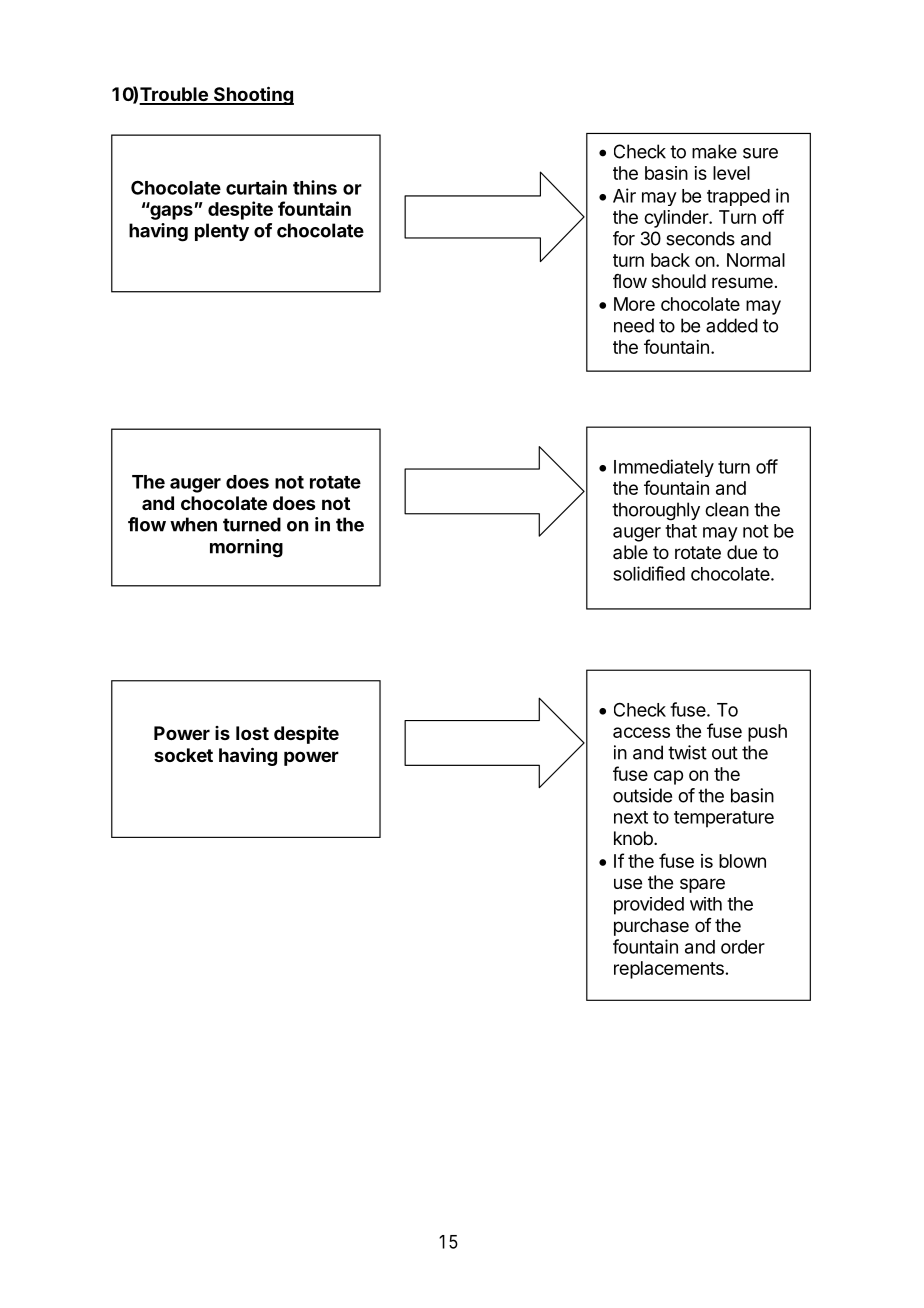 The image size is (924, 1308). I want to click on purchase, so click(651, 927).
